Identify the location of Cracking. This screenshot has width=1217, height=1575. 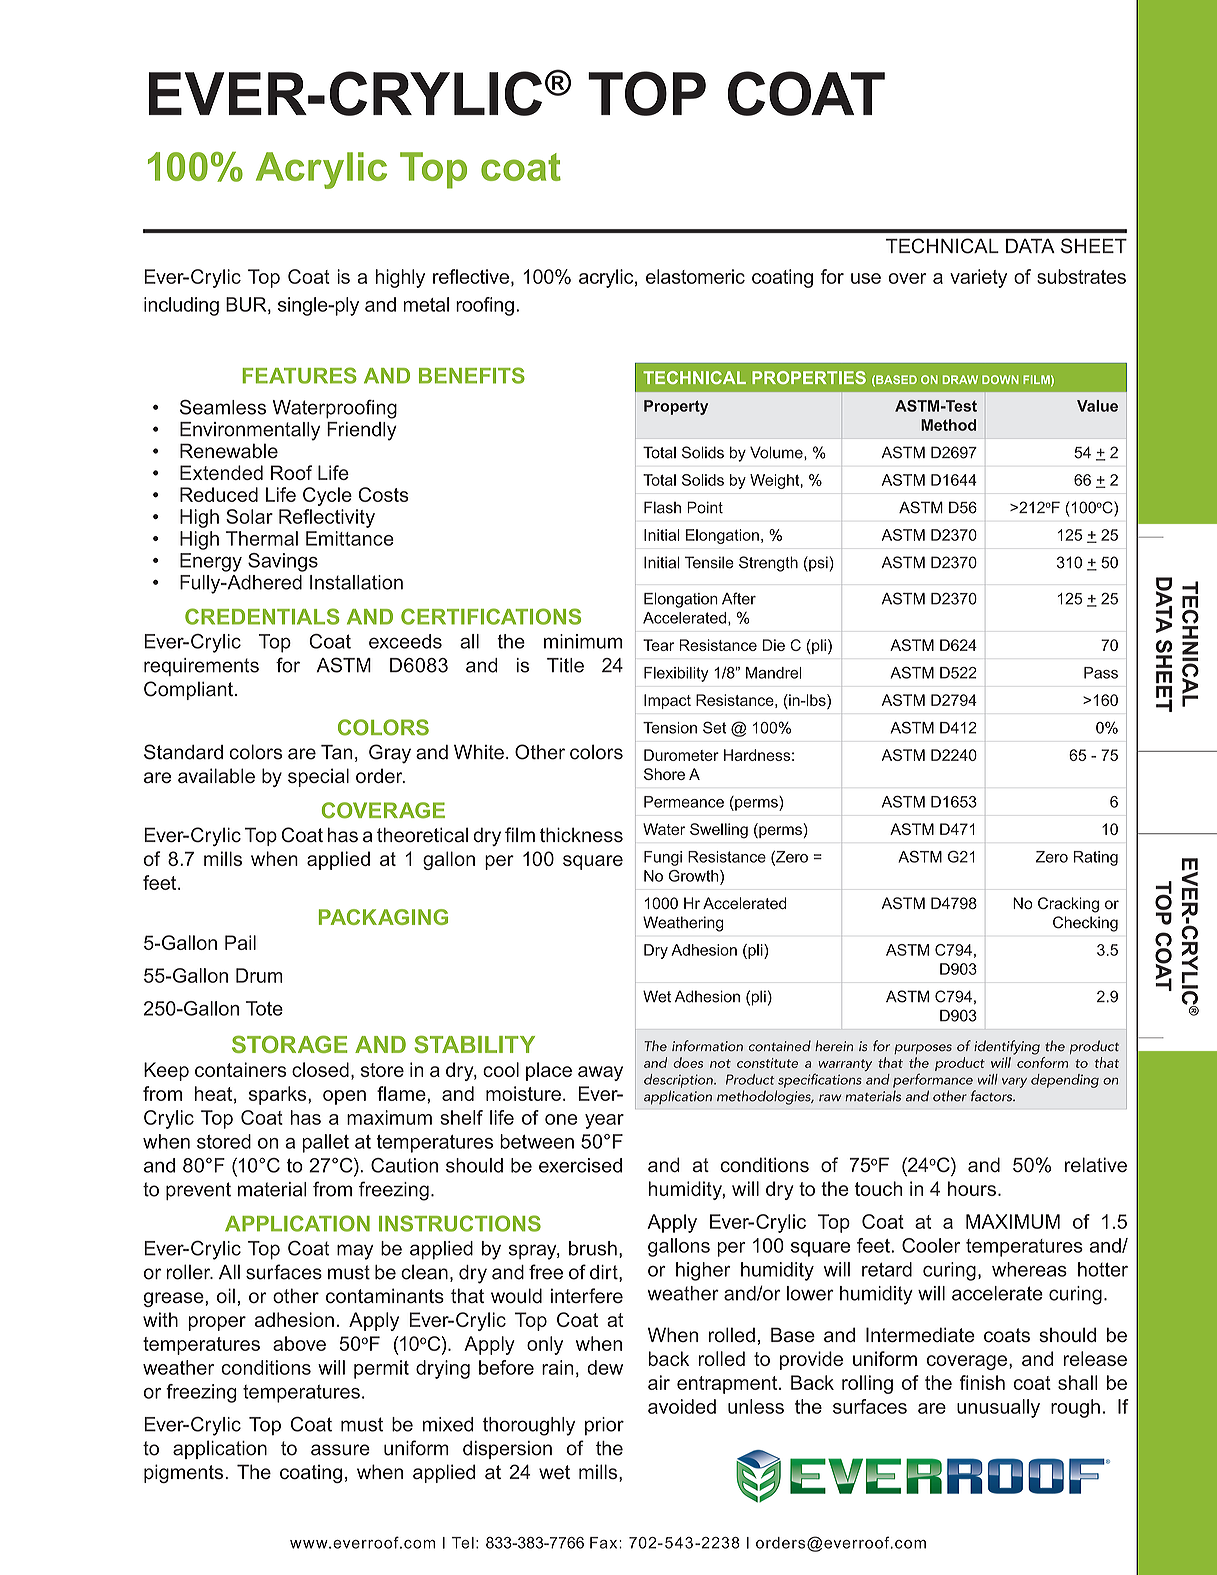
(1068, 905).
